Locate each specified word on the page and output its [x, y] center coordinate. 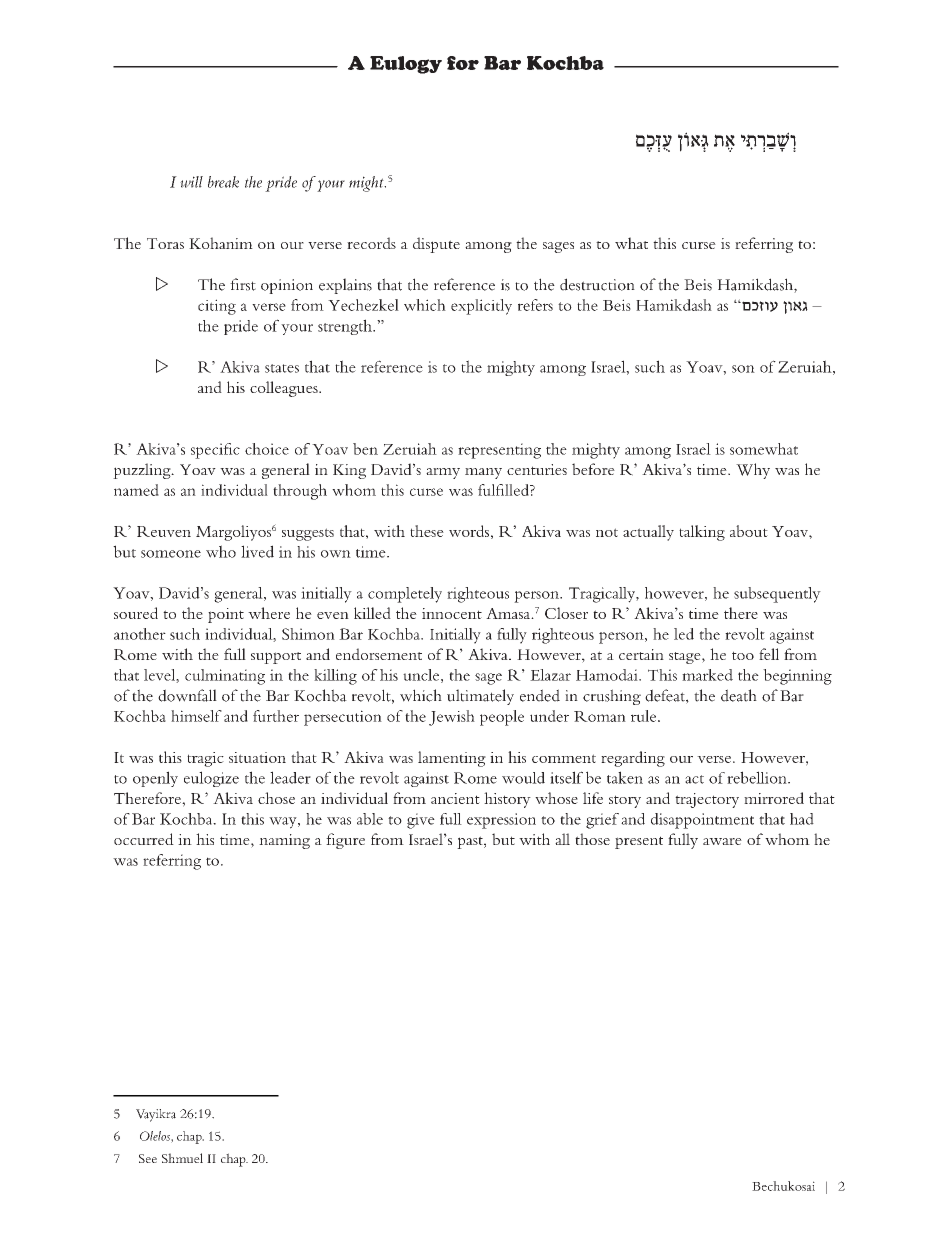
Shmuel [182, 1158]
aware [722, 841]
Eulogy [406, 65]
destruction [597, 284]
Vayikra [156, 1115]
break [223, 182]
